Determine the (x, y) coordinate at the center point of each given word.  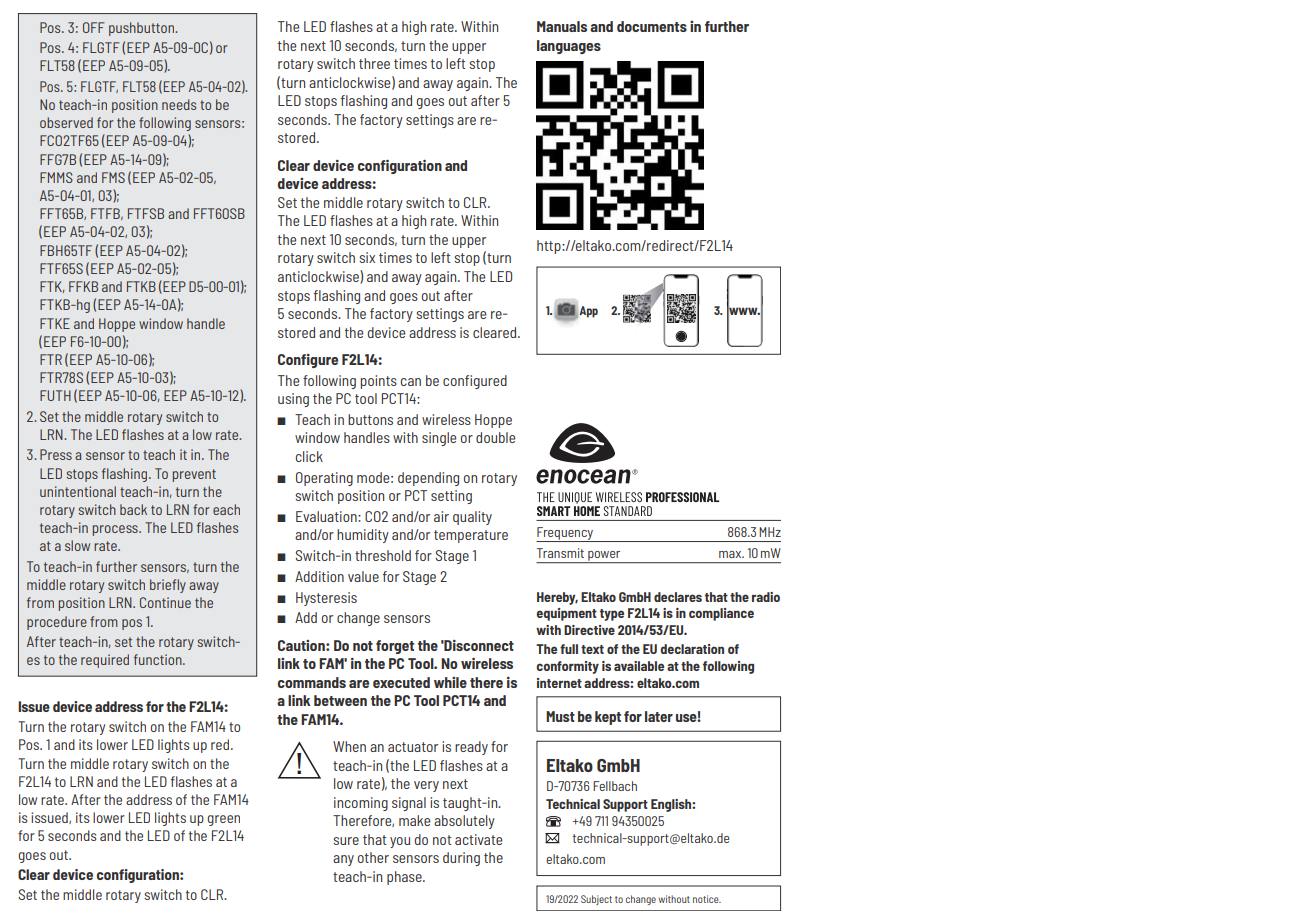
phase (405, 878)
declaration (692, 649)
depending (428, 479)
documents (652, 26)
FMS (113, 177)
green (223, 820)
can (411, 382)
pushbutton (143, 29)
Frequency (565, 534)
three (374, 63)
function (159, 659)
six (367, 257)
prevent (194, 475)
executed (401, 682)
